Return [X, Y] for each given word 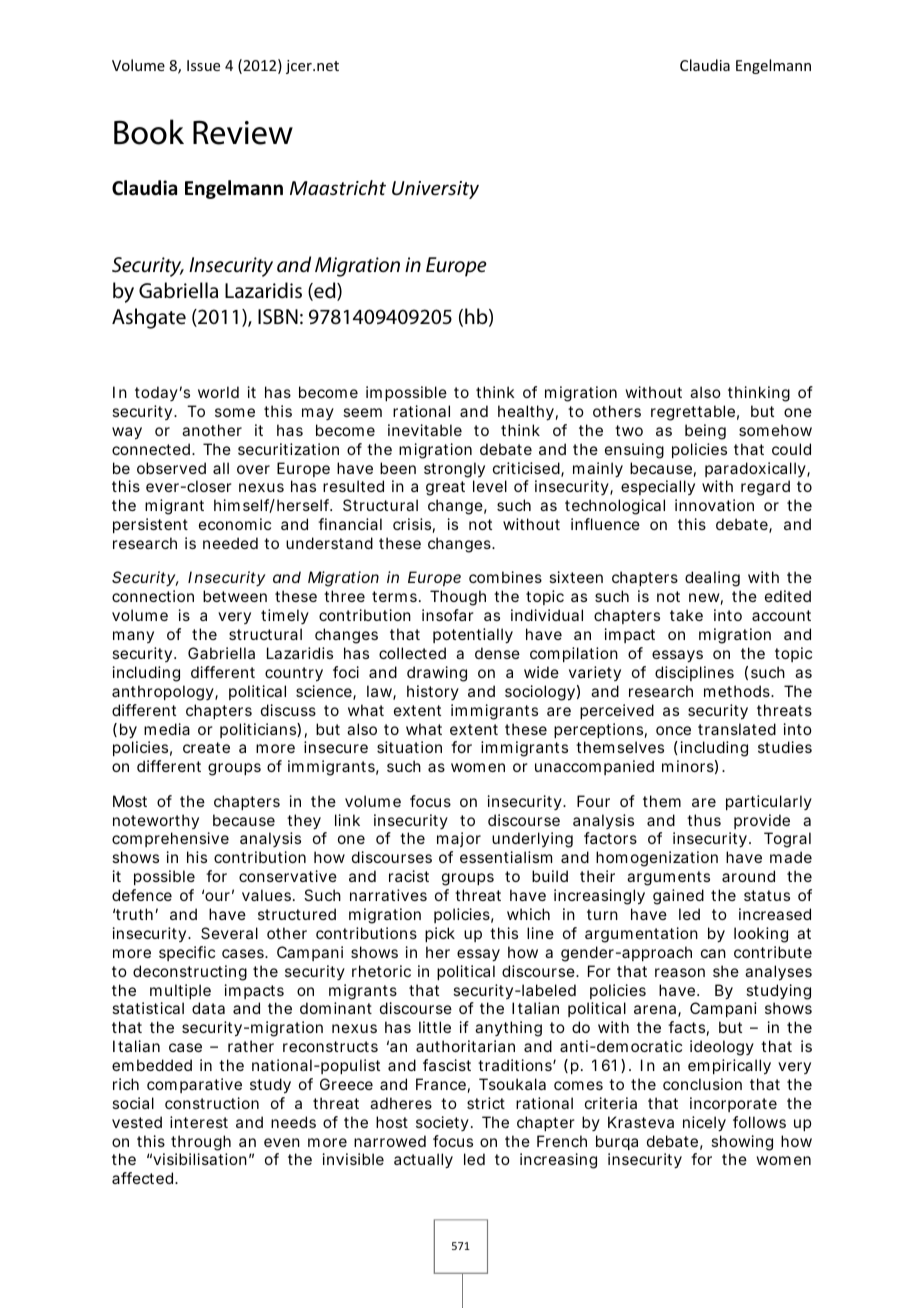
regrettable [695, 413]
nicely [704, 1124]
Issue [203, 65]
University [435, 190]
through [201, 1143]
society [444, 1123]
